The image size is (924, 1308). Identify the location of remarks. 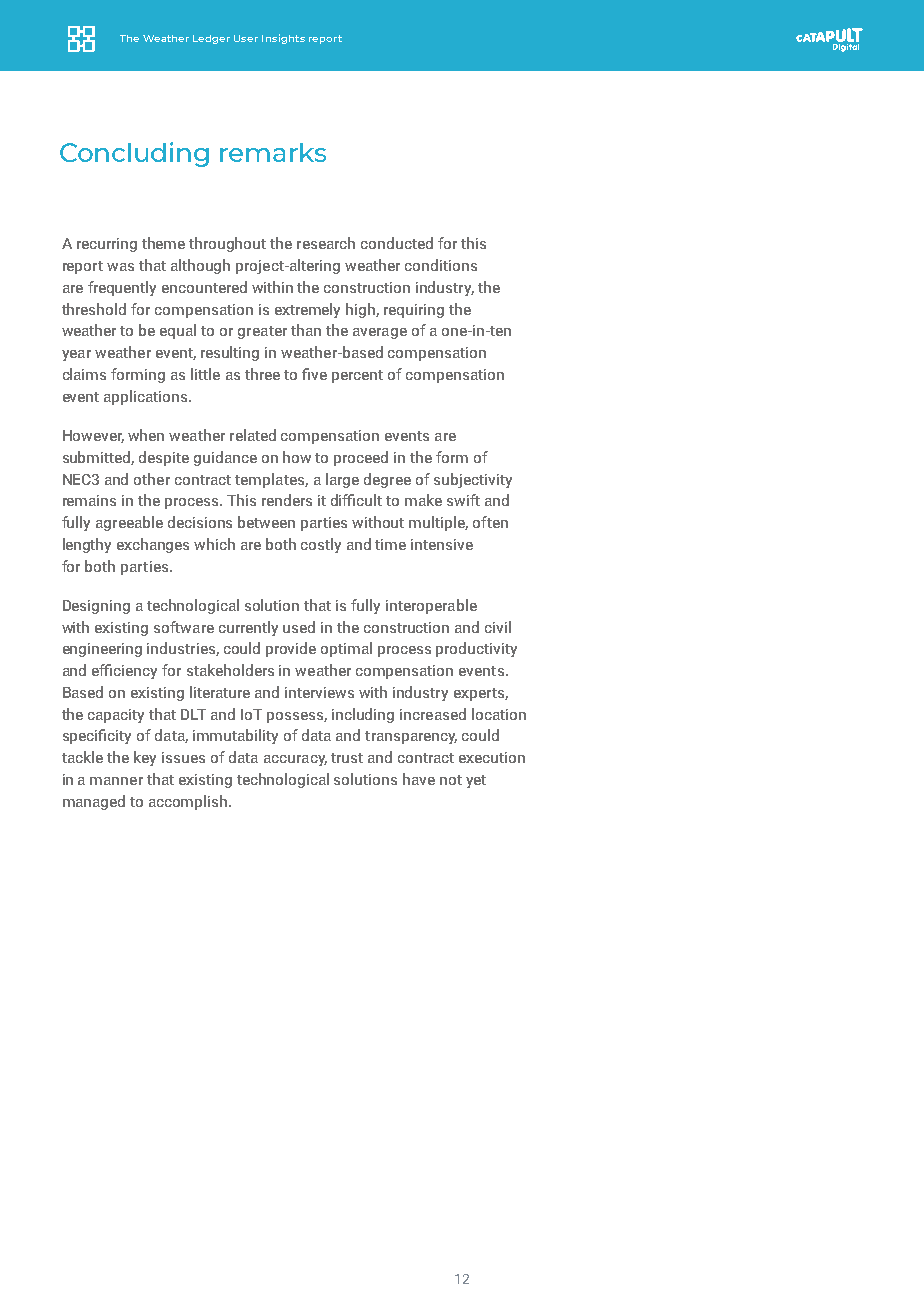
(273, 152).
